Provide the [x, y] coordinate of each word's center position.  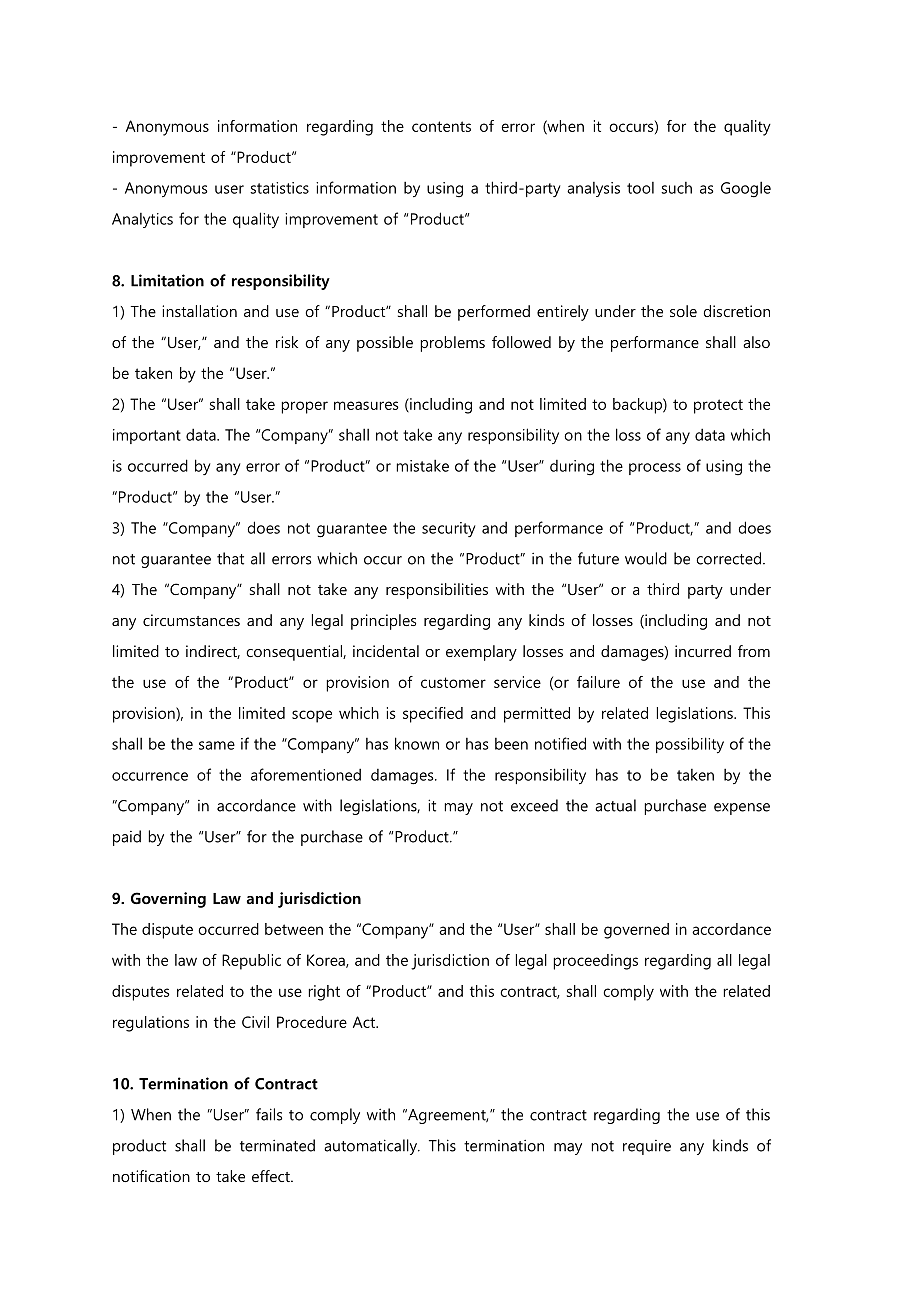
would [646, 558]
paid [127, 838]
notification [151, 1176]
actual [615, 805]
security [449, 529]
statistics [279, 188]
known [417, 743]
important [147, 436]
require [647, 1147]
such [676, 188]
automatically [371, 1147]
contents [441, 126]
